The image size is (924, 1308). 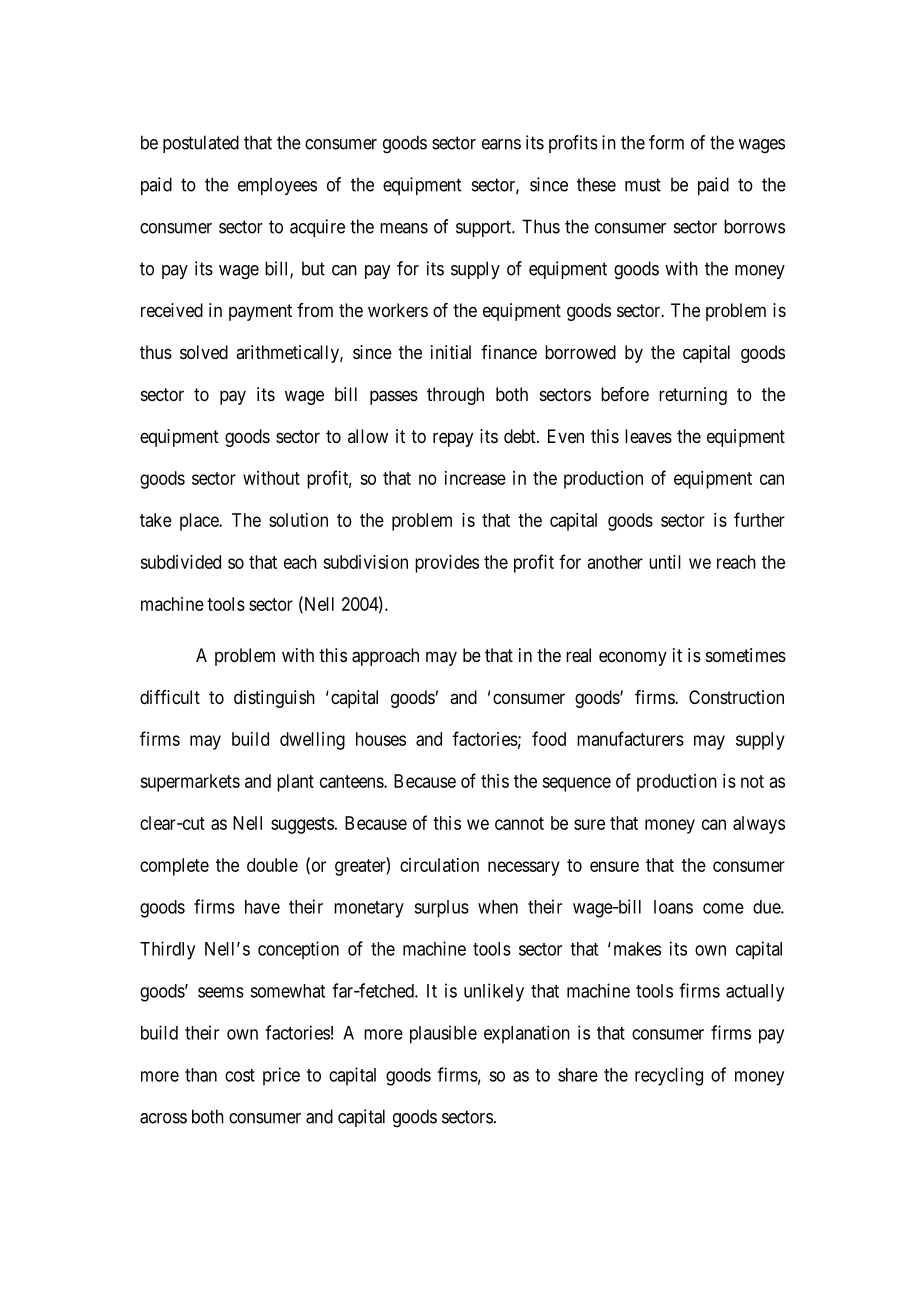 I want to click on cost, so click(x=240, y=1075).
